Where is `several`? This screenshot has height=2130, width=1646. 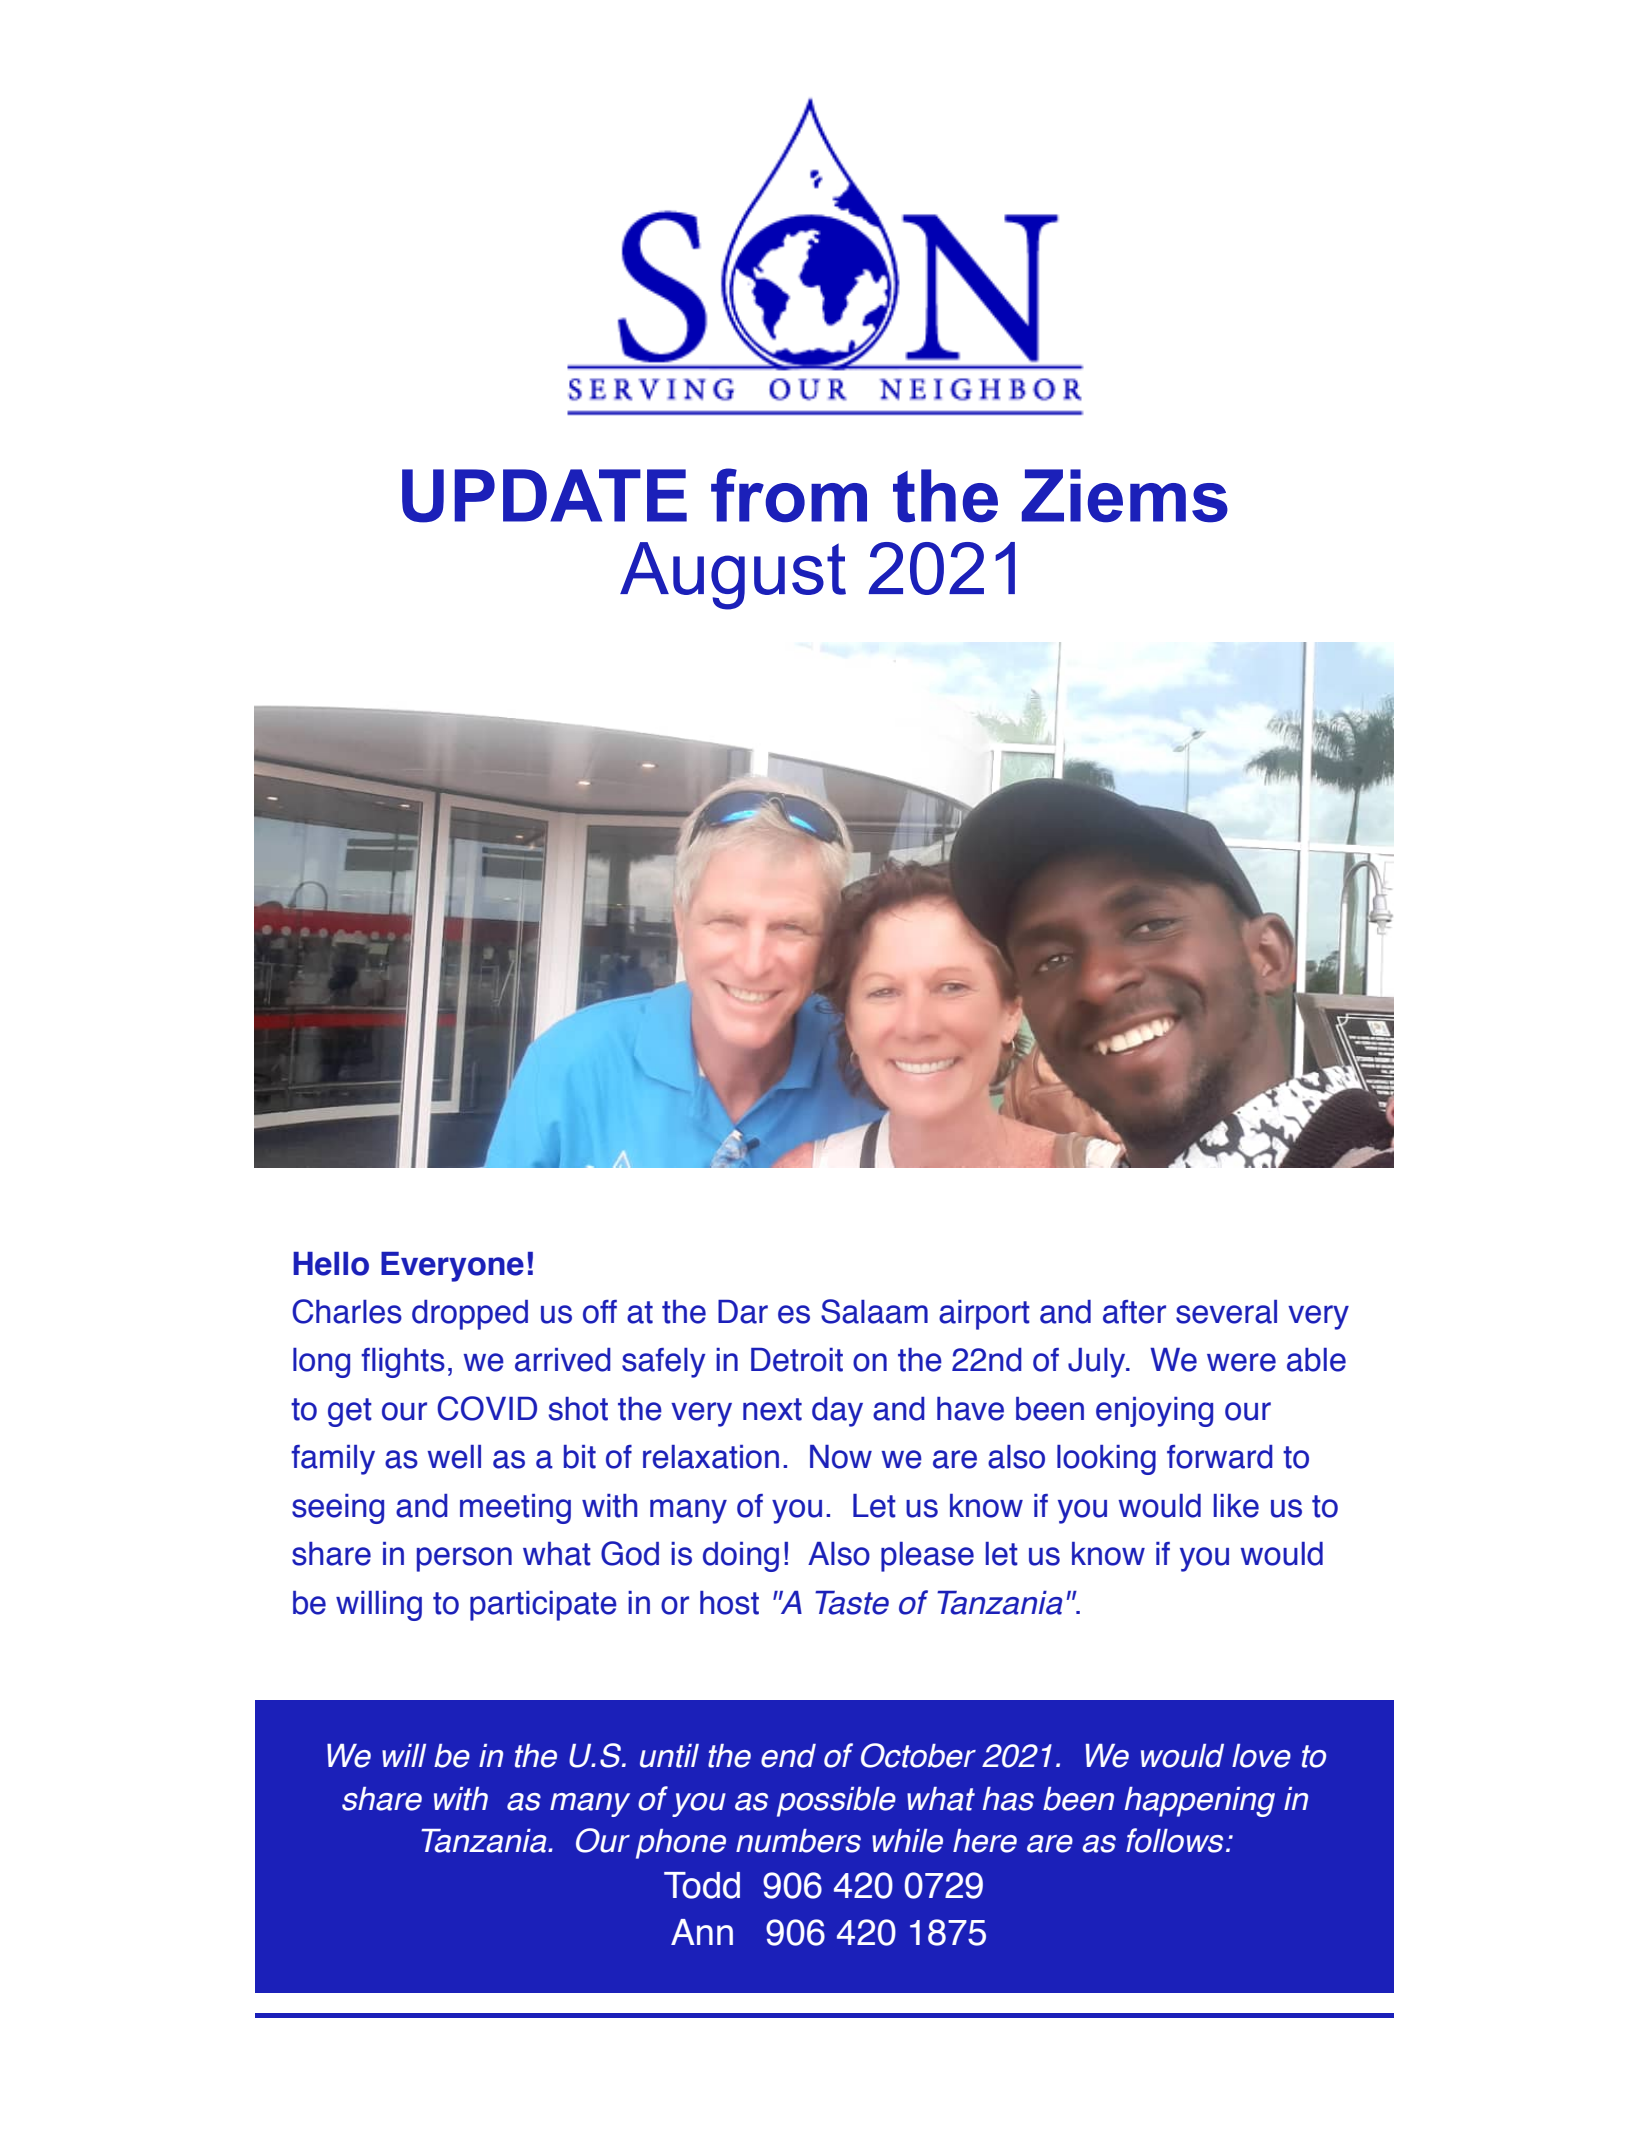
several is located at coordinates (1226, 1312).
